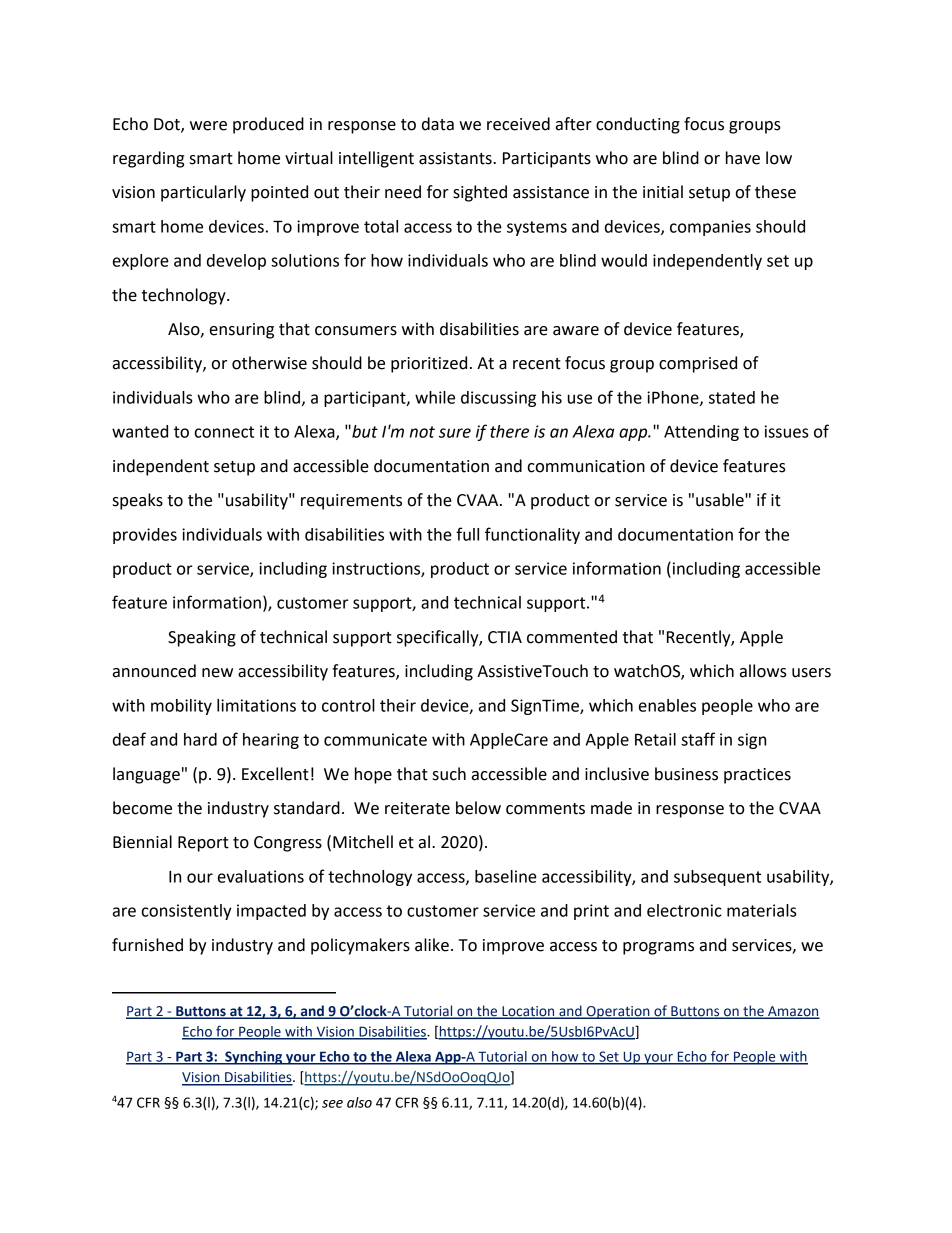  What do you see at coordinates (763, 671) in the screenshot?
I see `allows` at bounding box center [763, 671].
